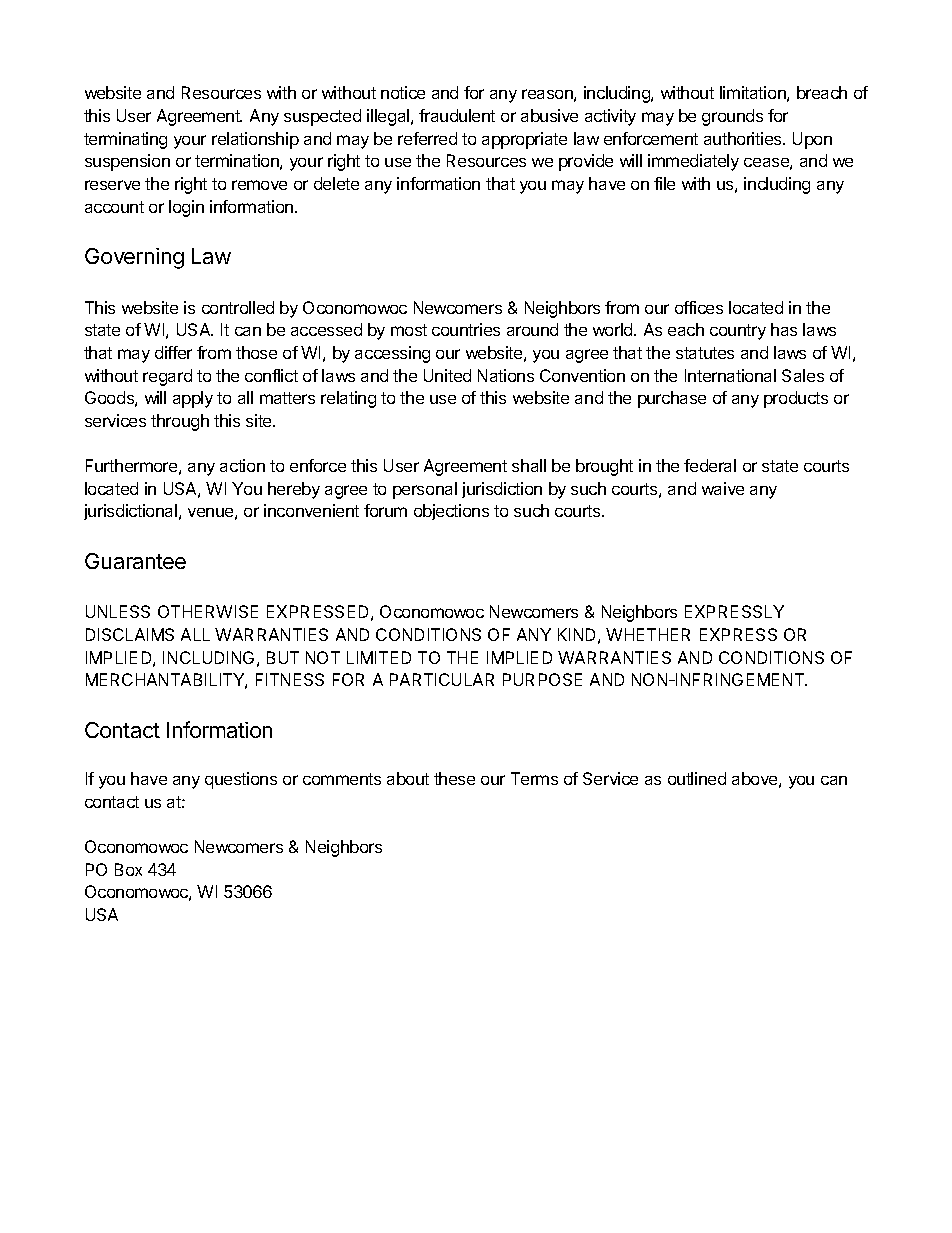 The height and width of the screenshot is (1233, 952). I want to click on differ, so click(173, 352).
